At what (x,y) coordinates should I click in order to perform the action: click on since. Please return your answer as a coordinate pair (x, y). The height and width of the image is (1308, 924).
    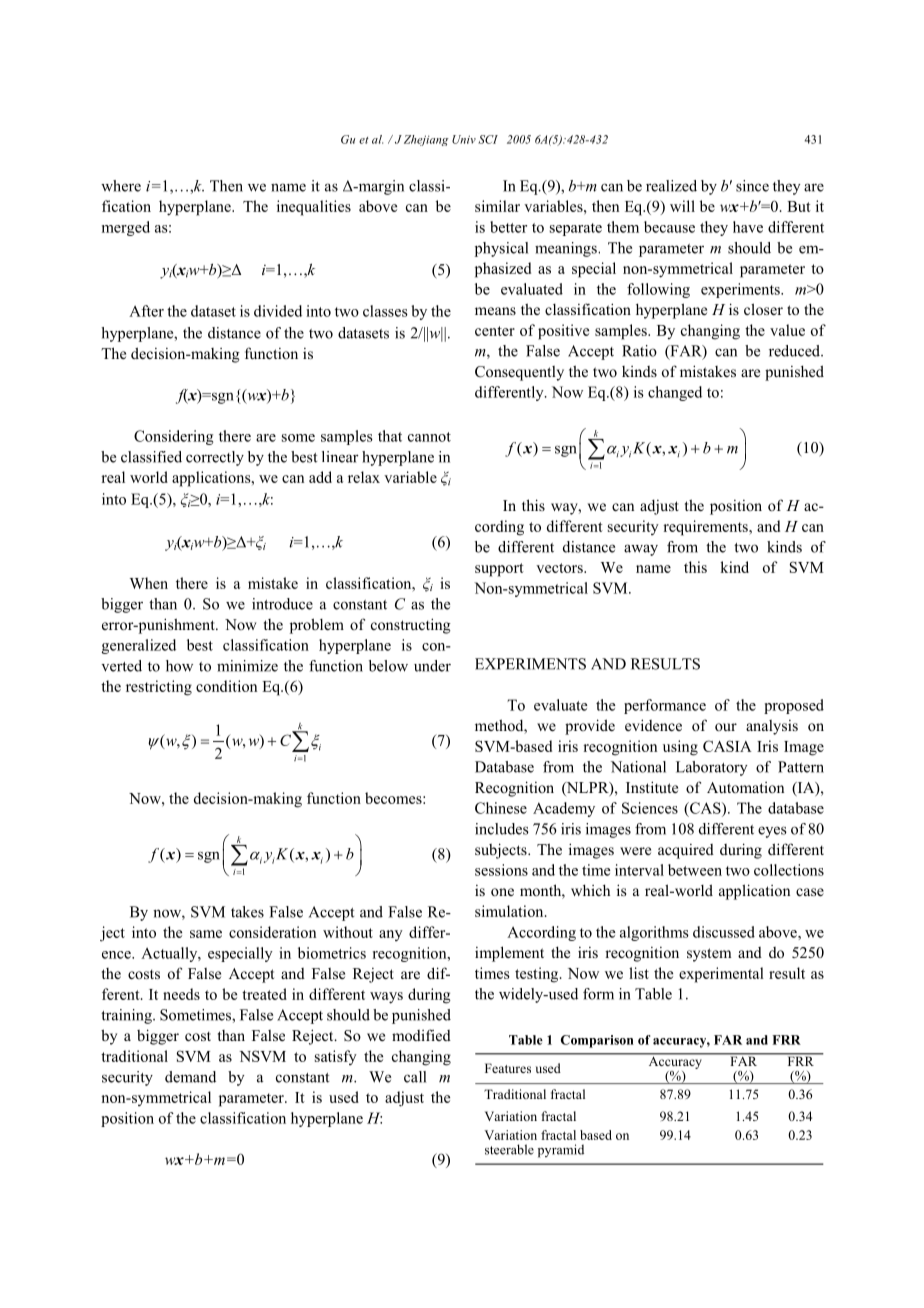
    Looking at the image, I should click on (752, 186).
